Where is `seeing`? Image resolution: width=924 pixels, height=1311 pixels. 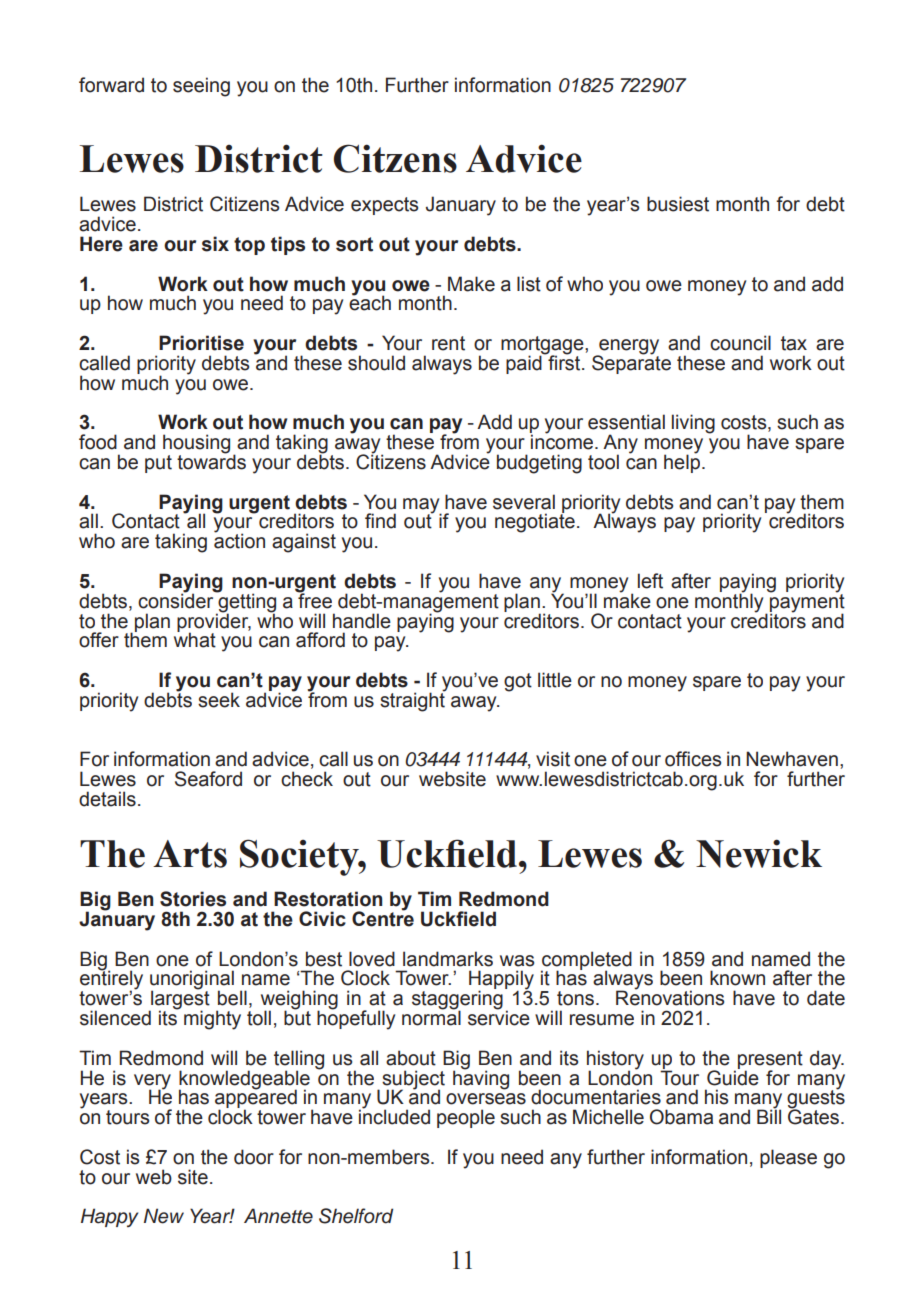
seeing is located at coordinates (201, 87).
